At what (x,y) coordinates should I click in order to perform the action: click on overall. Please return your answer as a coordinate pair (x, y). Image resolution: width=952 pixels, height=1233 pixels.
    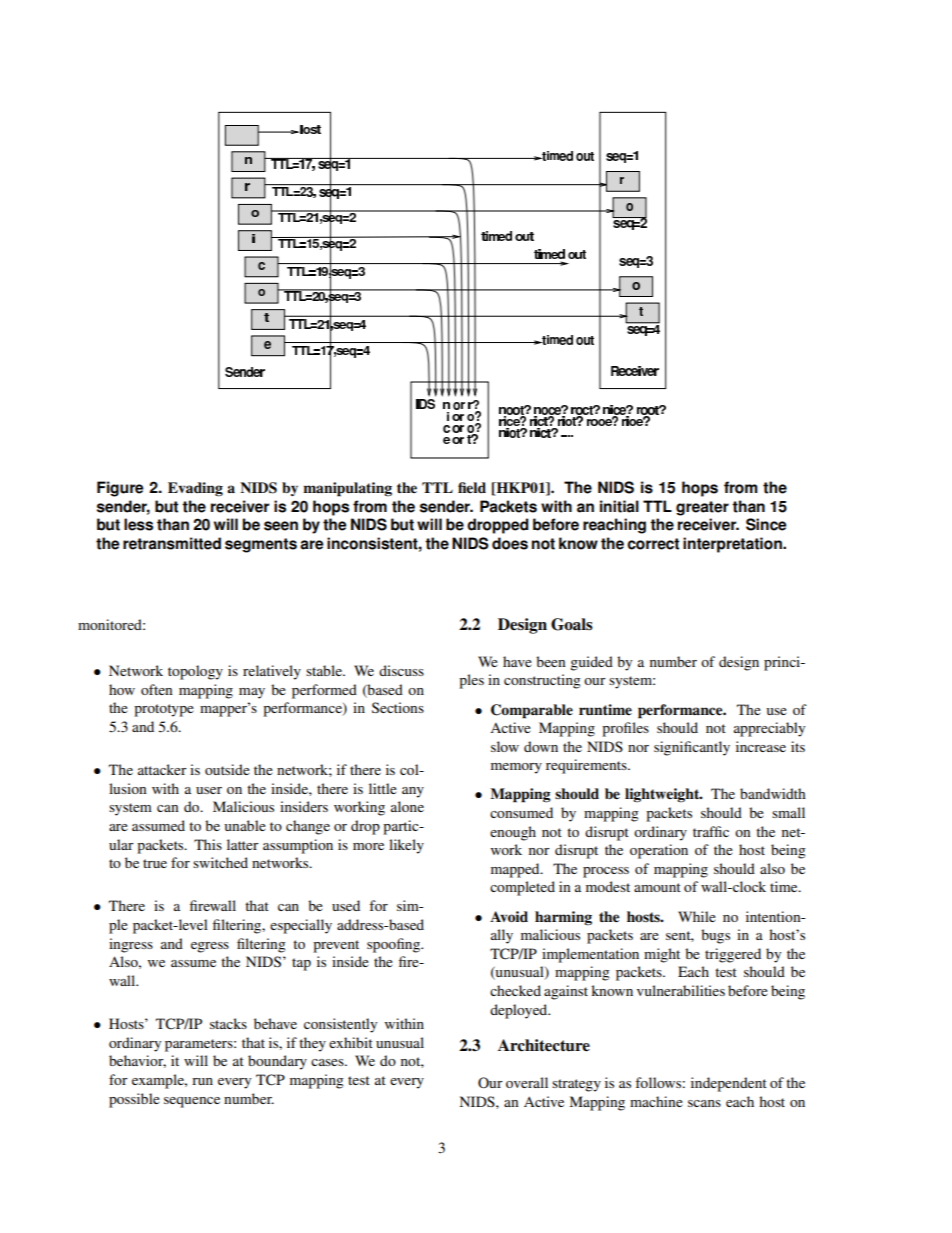
    Looking at the image, I should click on (527, 1082).
